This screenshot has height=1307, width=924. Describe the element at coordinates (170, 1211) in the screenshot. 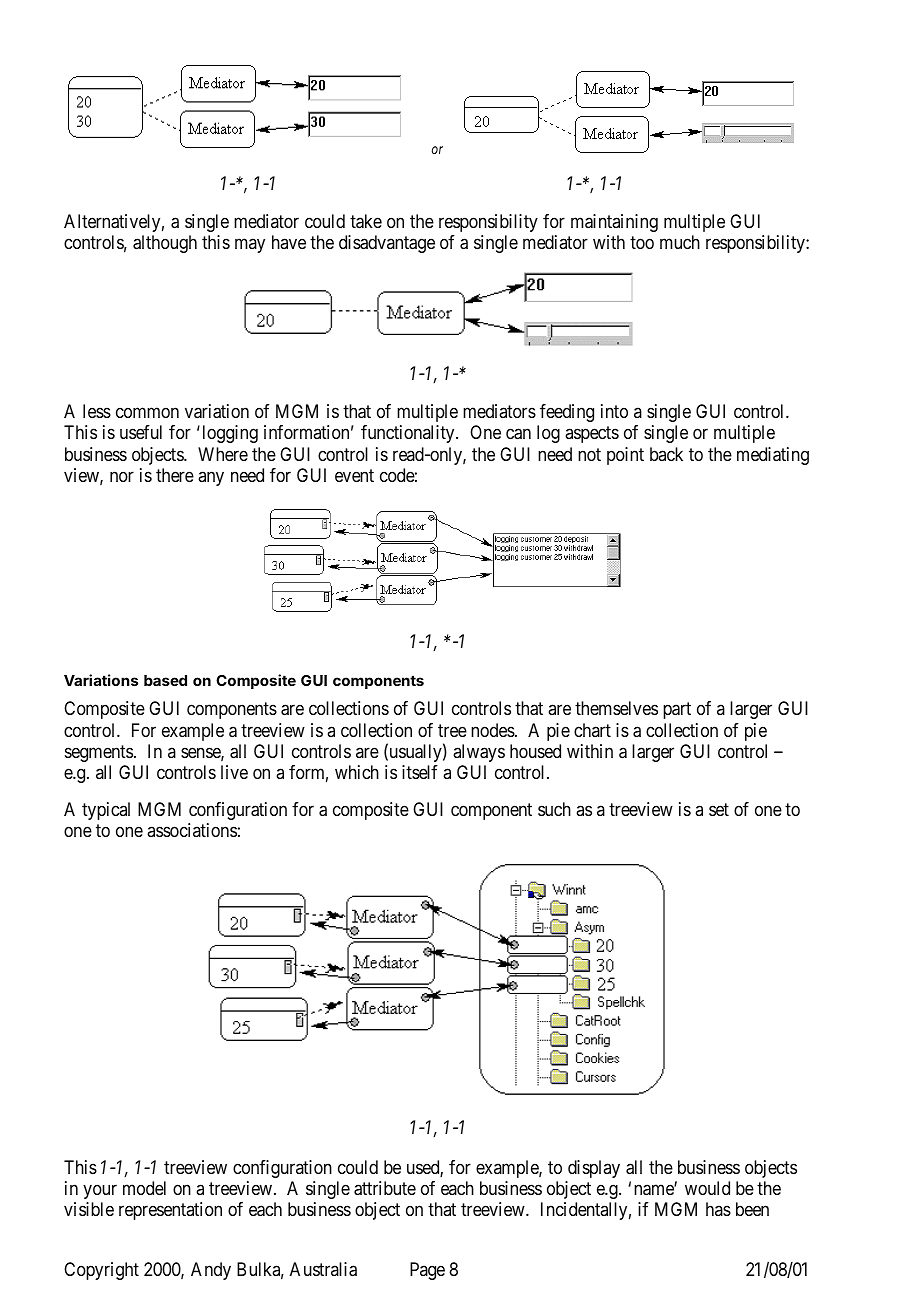

I see `representation` at that location.
